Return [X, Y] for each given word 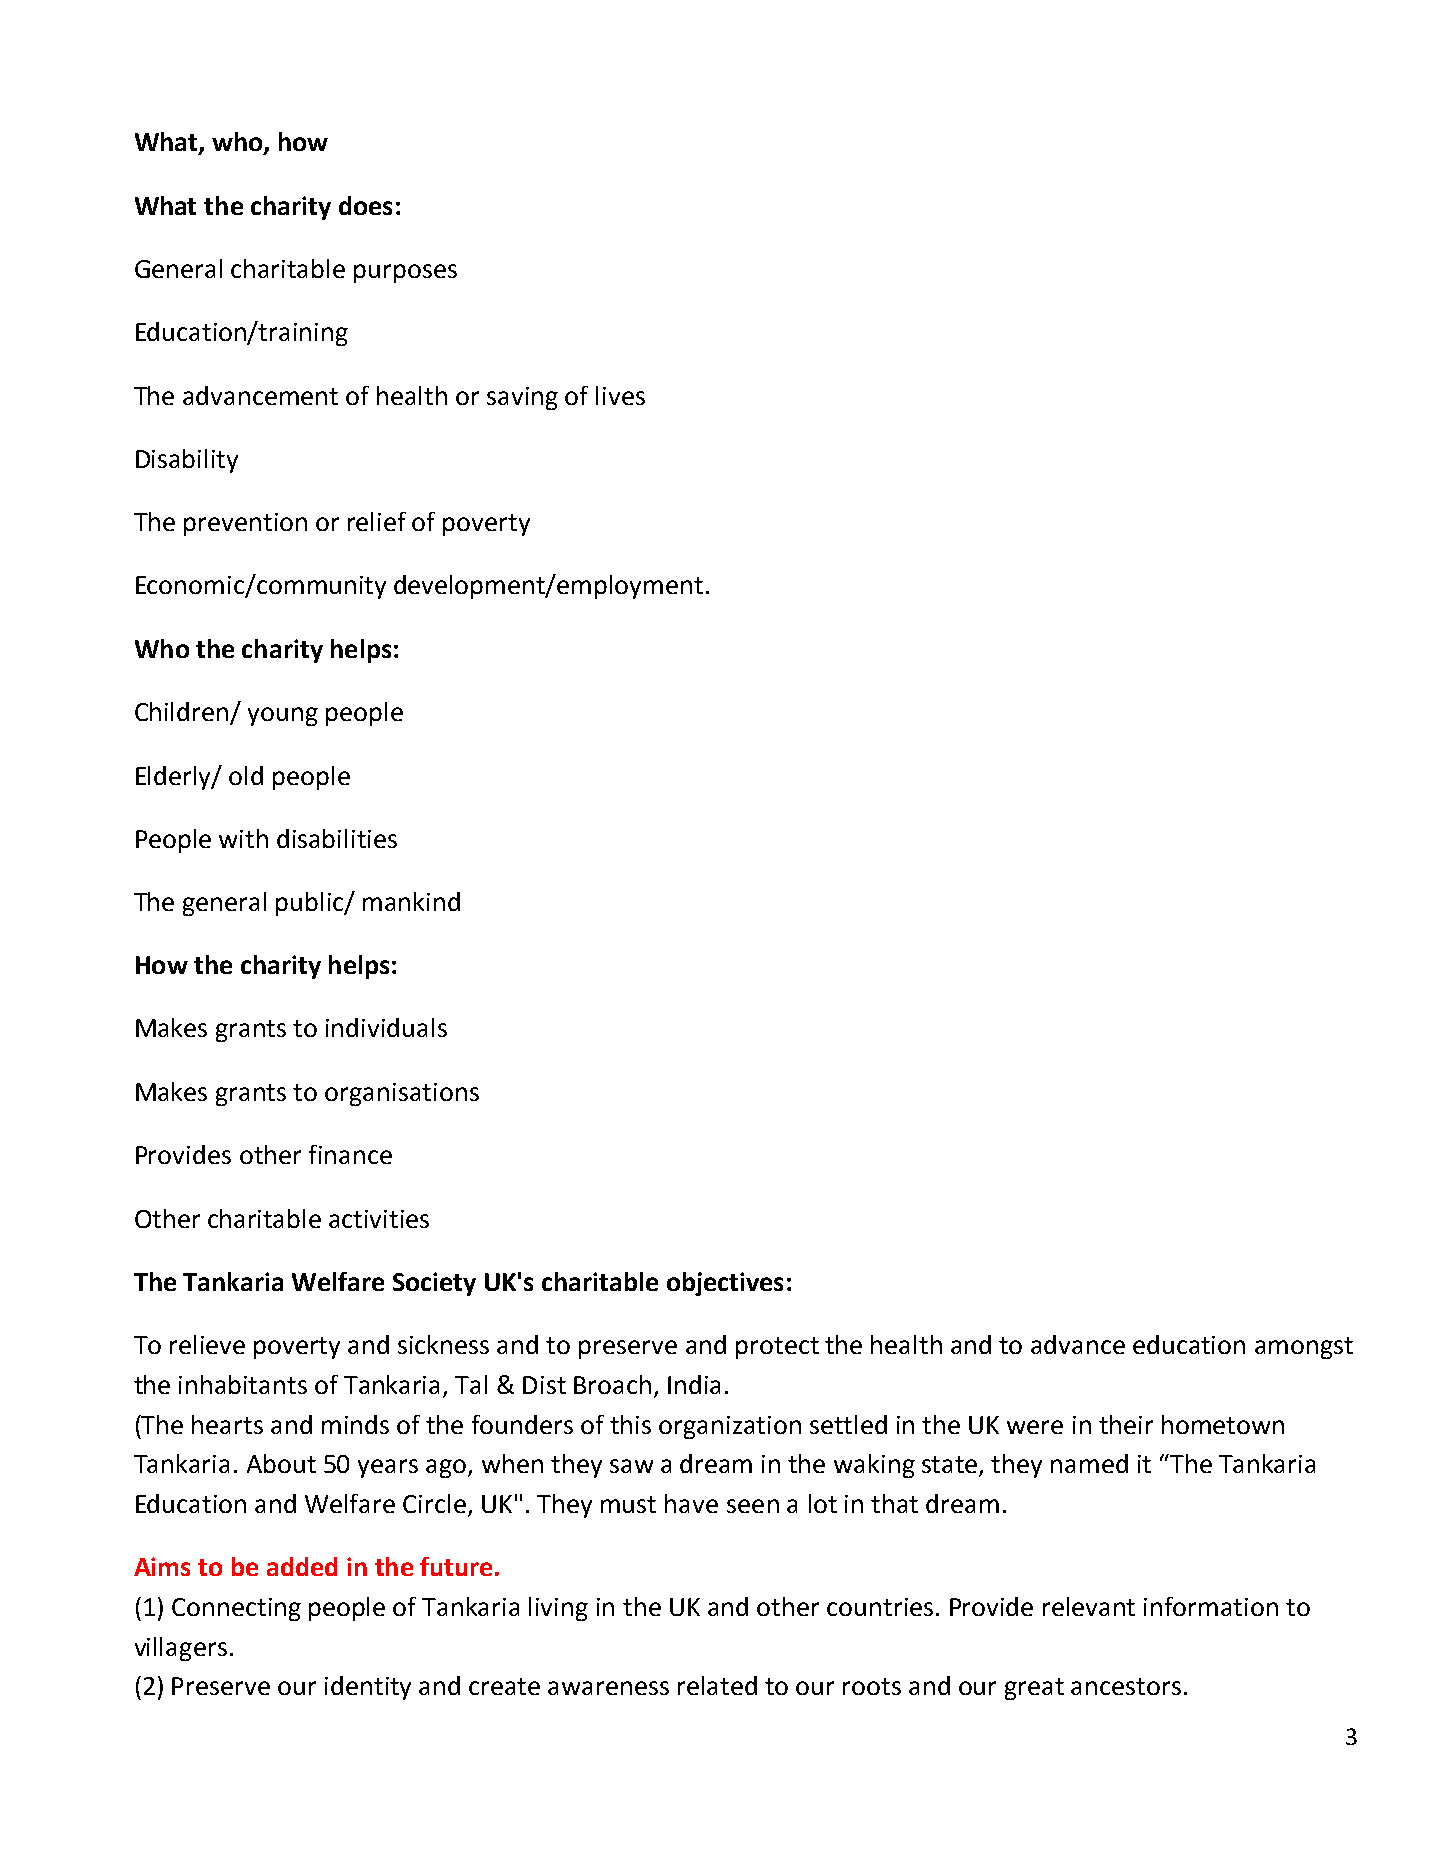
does [365, 205]
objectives [725, 1284]
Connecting [236, 1609]
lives [620, 395]
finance [350, 1154]
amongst [1304, 1348]
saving [522, 398]
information [1211, 1606]
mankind [411, 901]
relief [377, 521]
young [283, 716]
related [717, 1685]
